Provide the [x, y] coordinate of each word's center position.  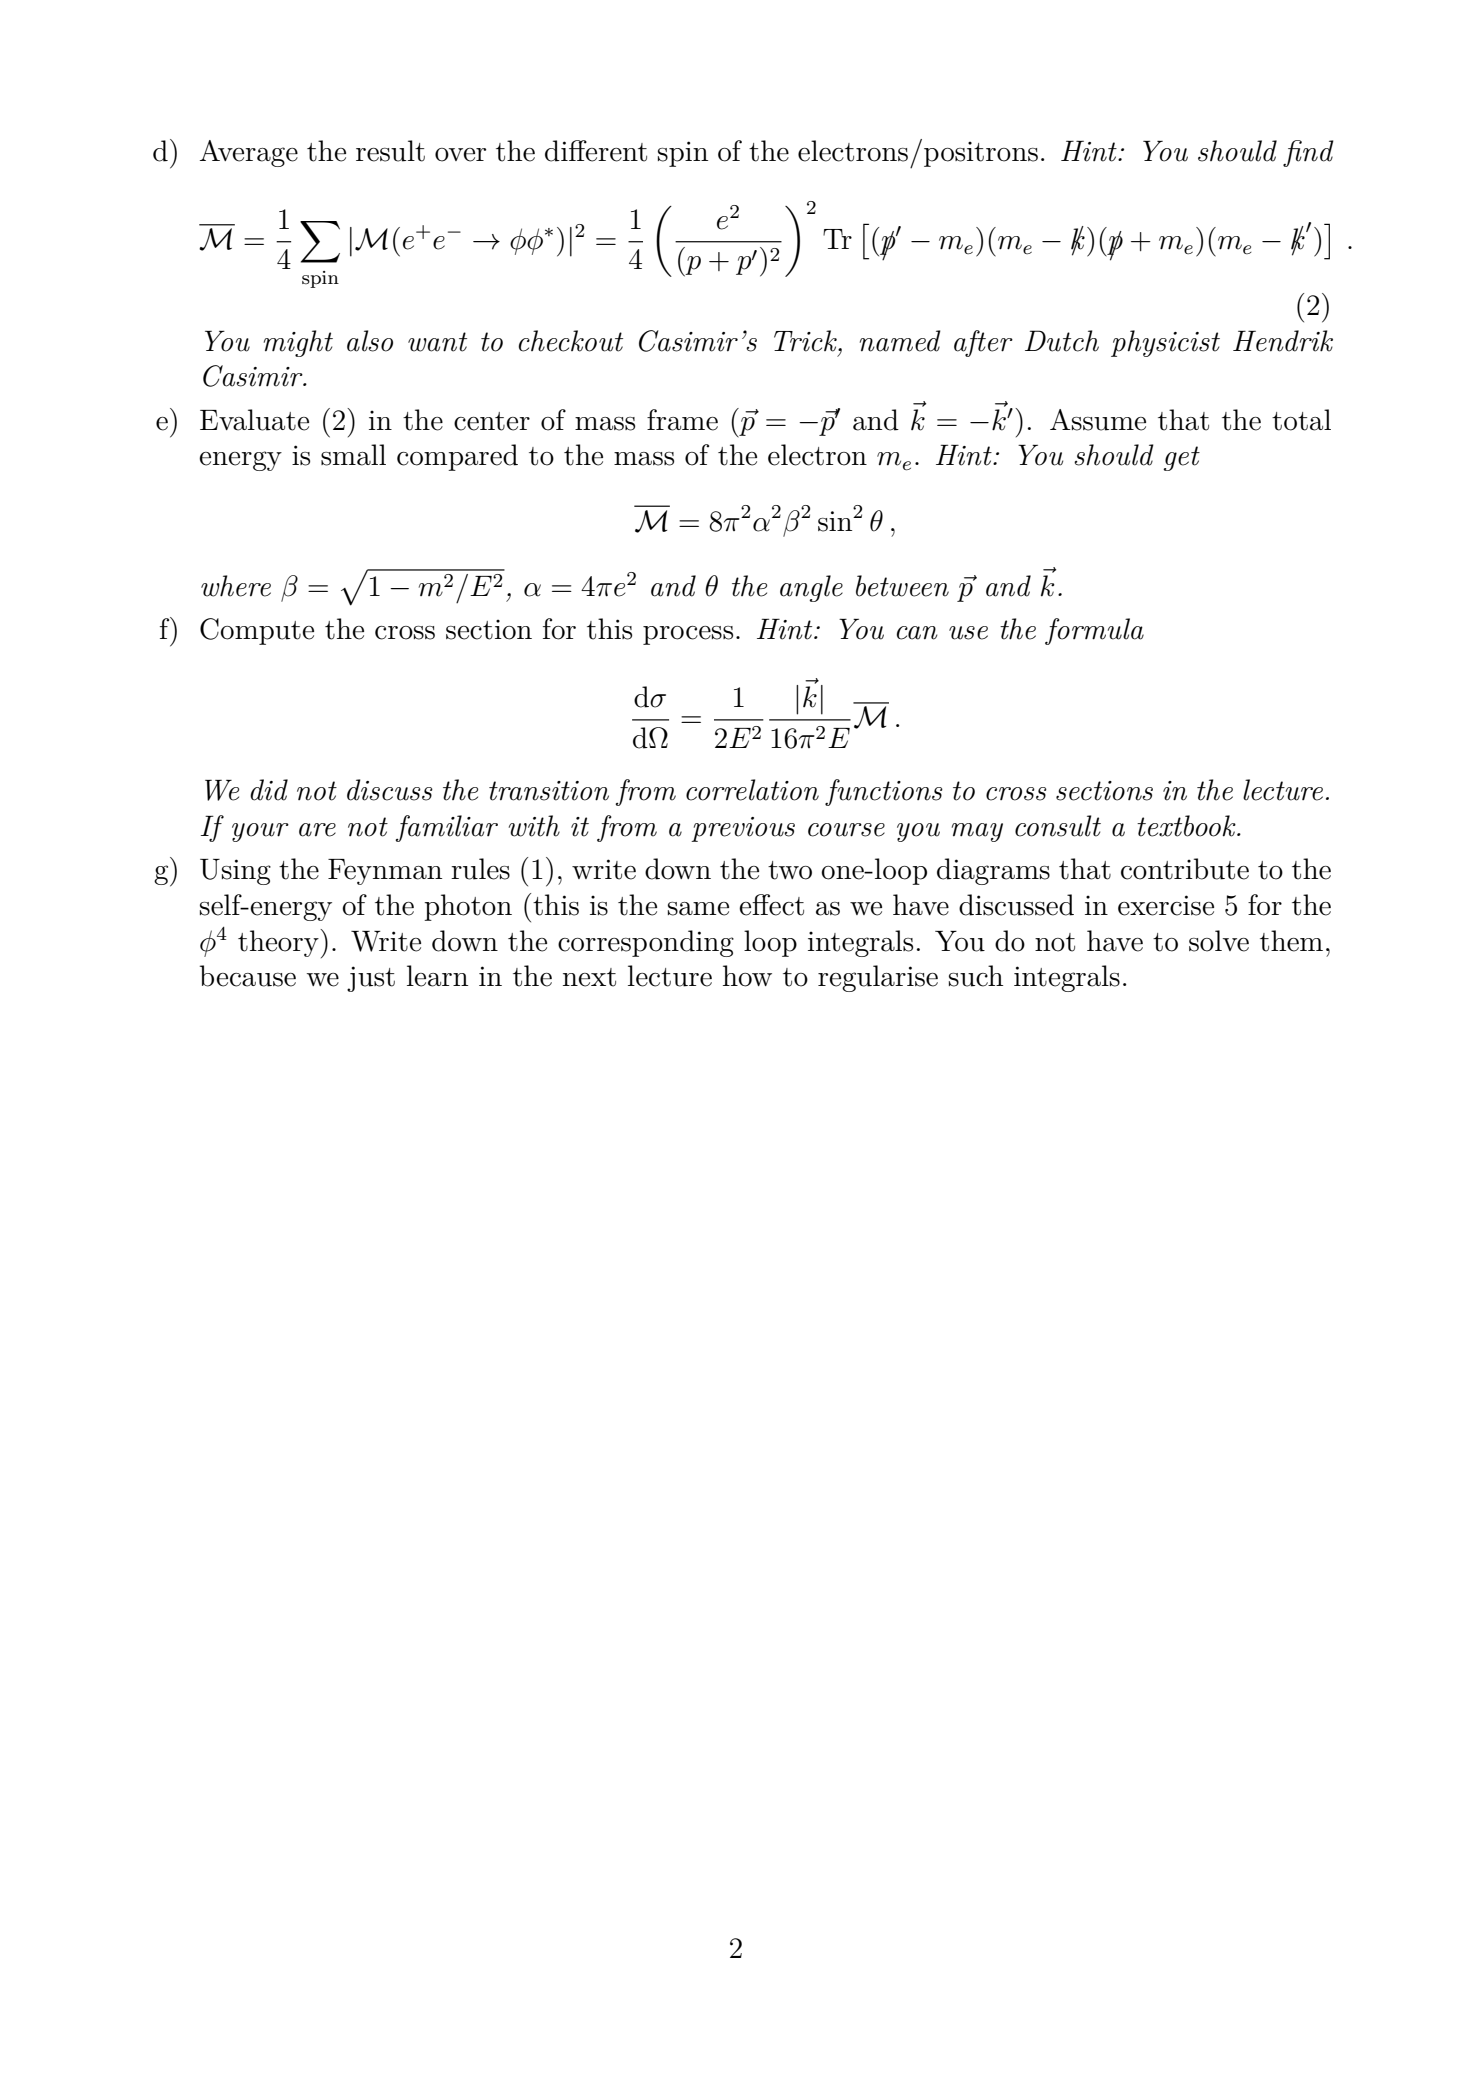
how [747, 976]
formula [1094, 631]
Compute [257, 631]
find [1308, 153]
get [1181, 458]
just [371, 979]
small [353, 455]
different [596, 151]
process [688, 635]
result [390, 151]
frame [682, 420]
